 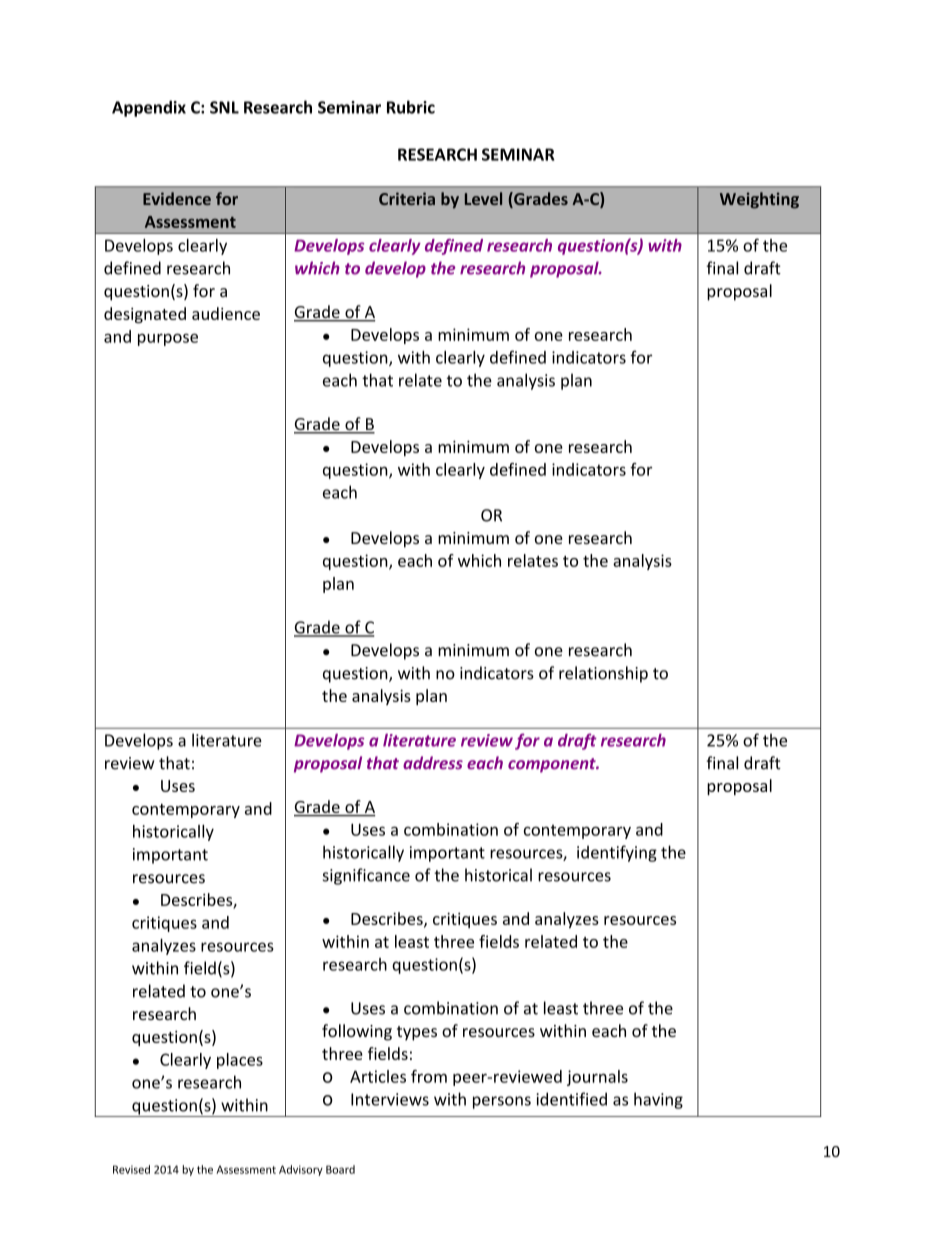 I want to click on Weighting, so click(x=759, y=200).
